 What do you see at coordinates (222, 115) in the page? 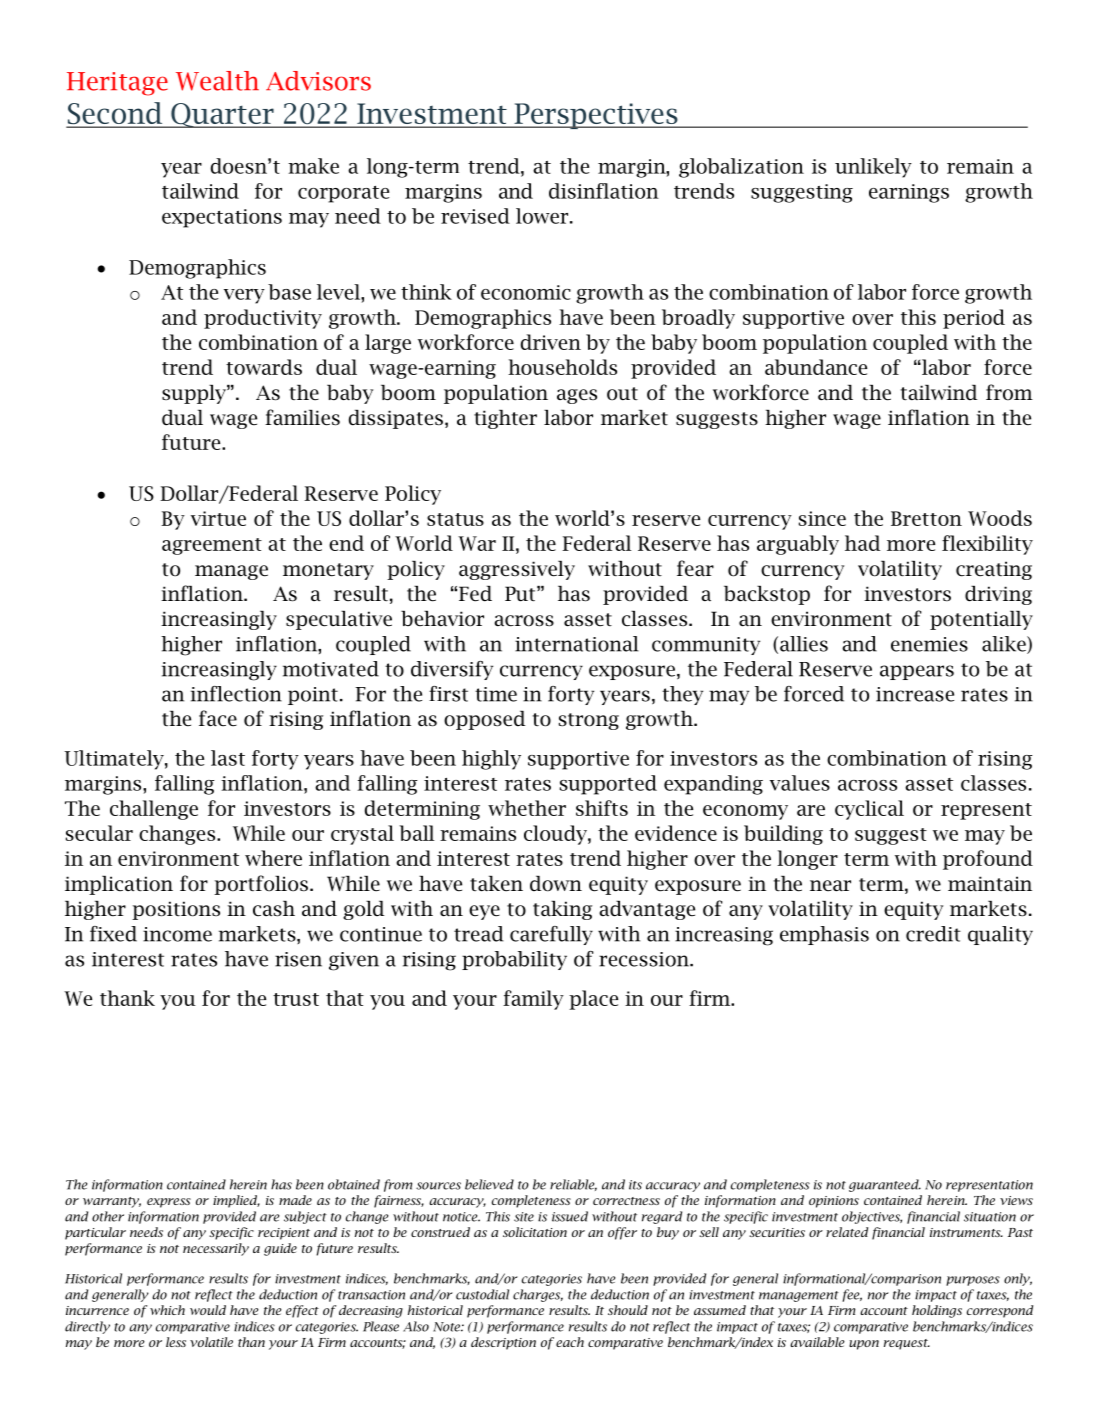
I see `Quarter` at bounding box center [222, 115].
